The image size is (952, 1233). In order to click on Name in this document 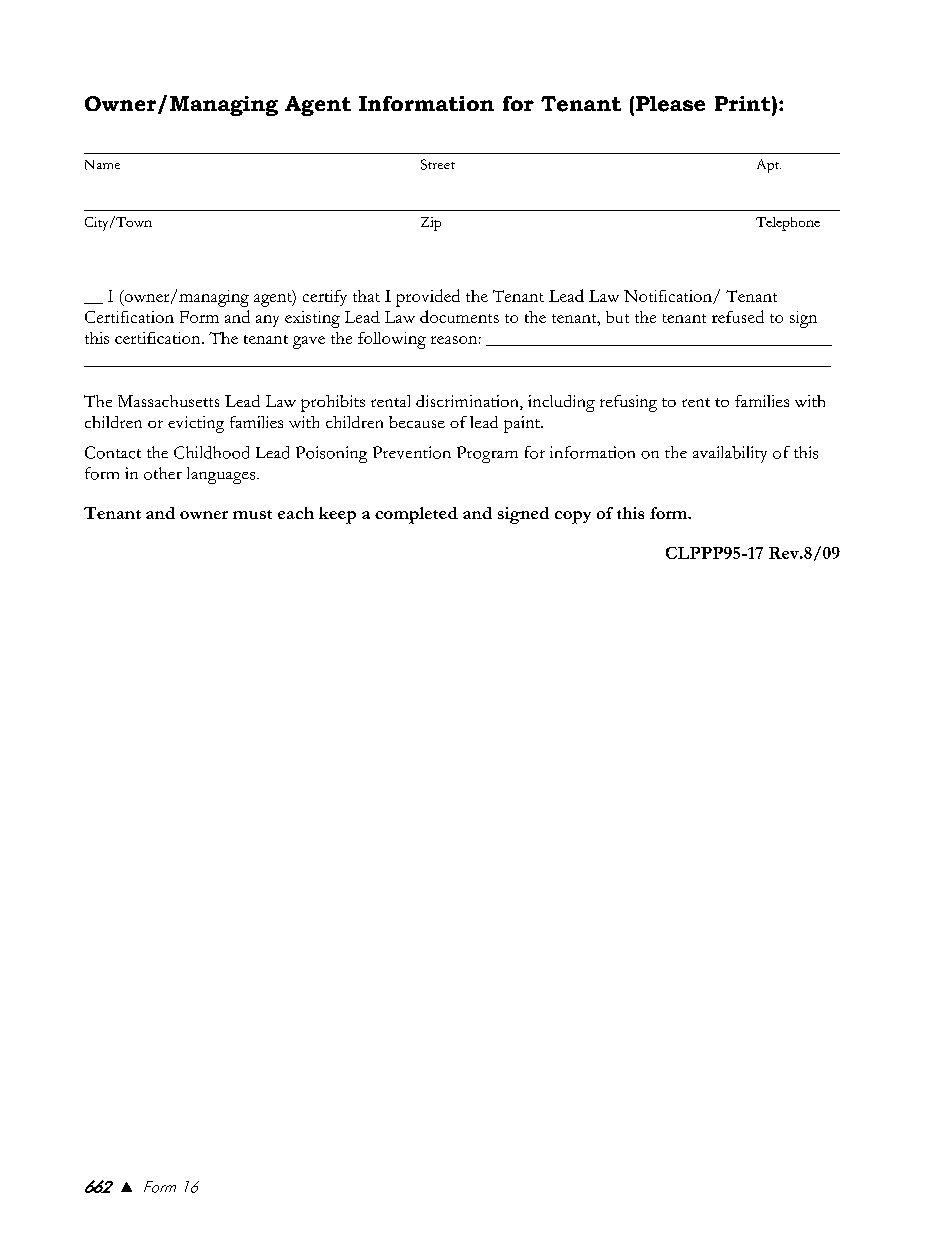, I will do `click(102, 165)`.
